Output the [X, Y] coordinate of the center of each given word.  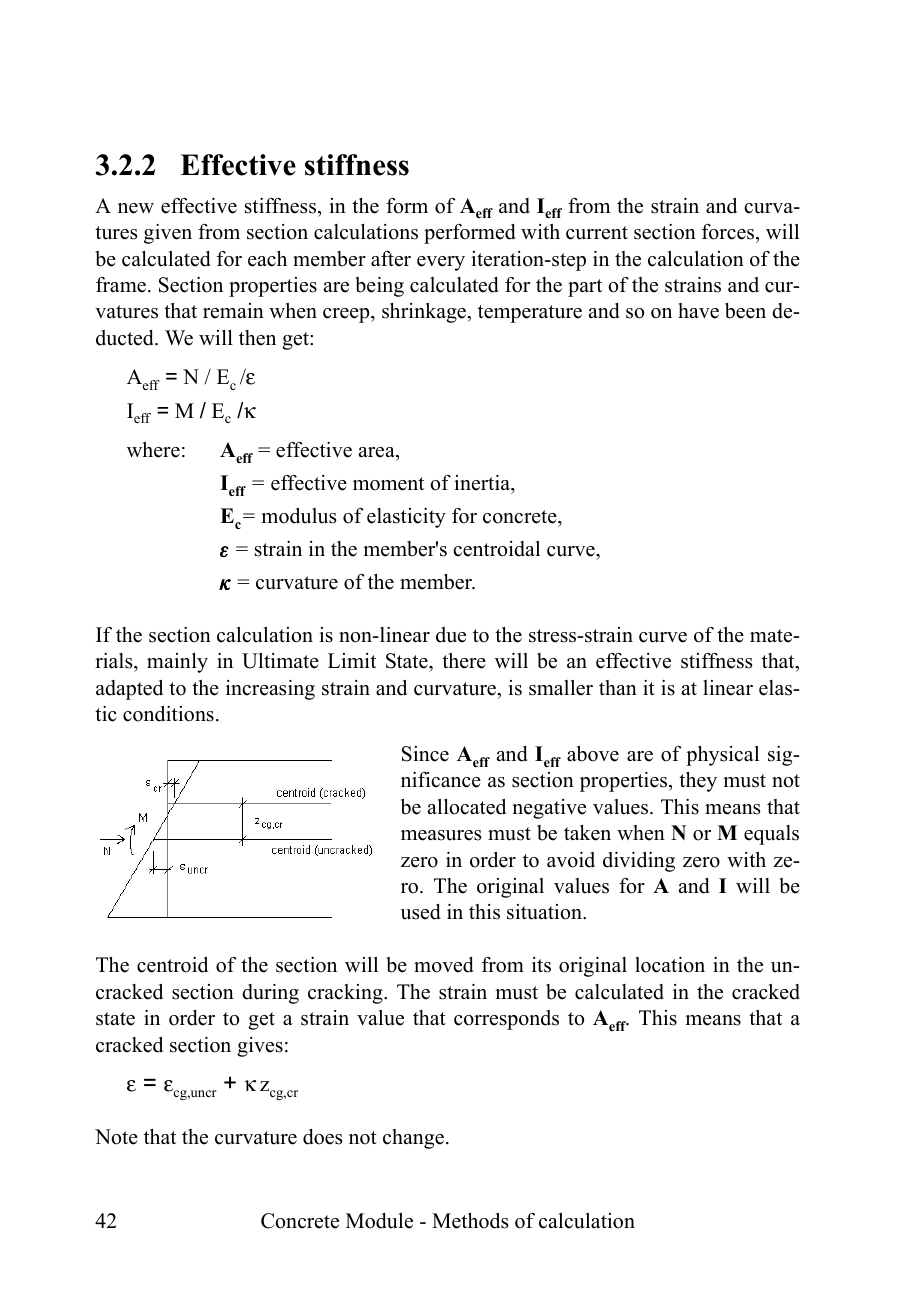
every [441, 263]
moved [443, 965]
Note [116, 1137]
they [698, 782]
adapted [129, 690]
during [270, 994]
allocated [467, 807]
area [378, 452]
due [451, 635]
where [153, 450]
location [670, 965]
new [136, 208]
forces [729, 232]
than [618, 687]
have [698, 311]
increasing [270, 690]
